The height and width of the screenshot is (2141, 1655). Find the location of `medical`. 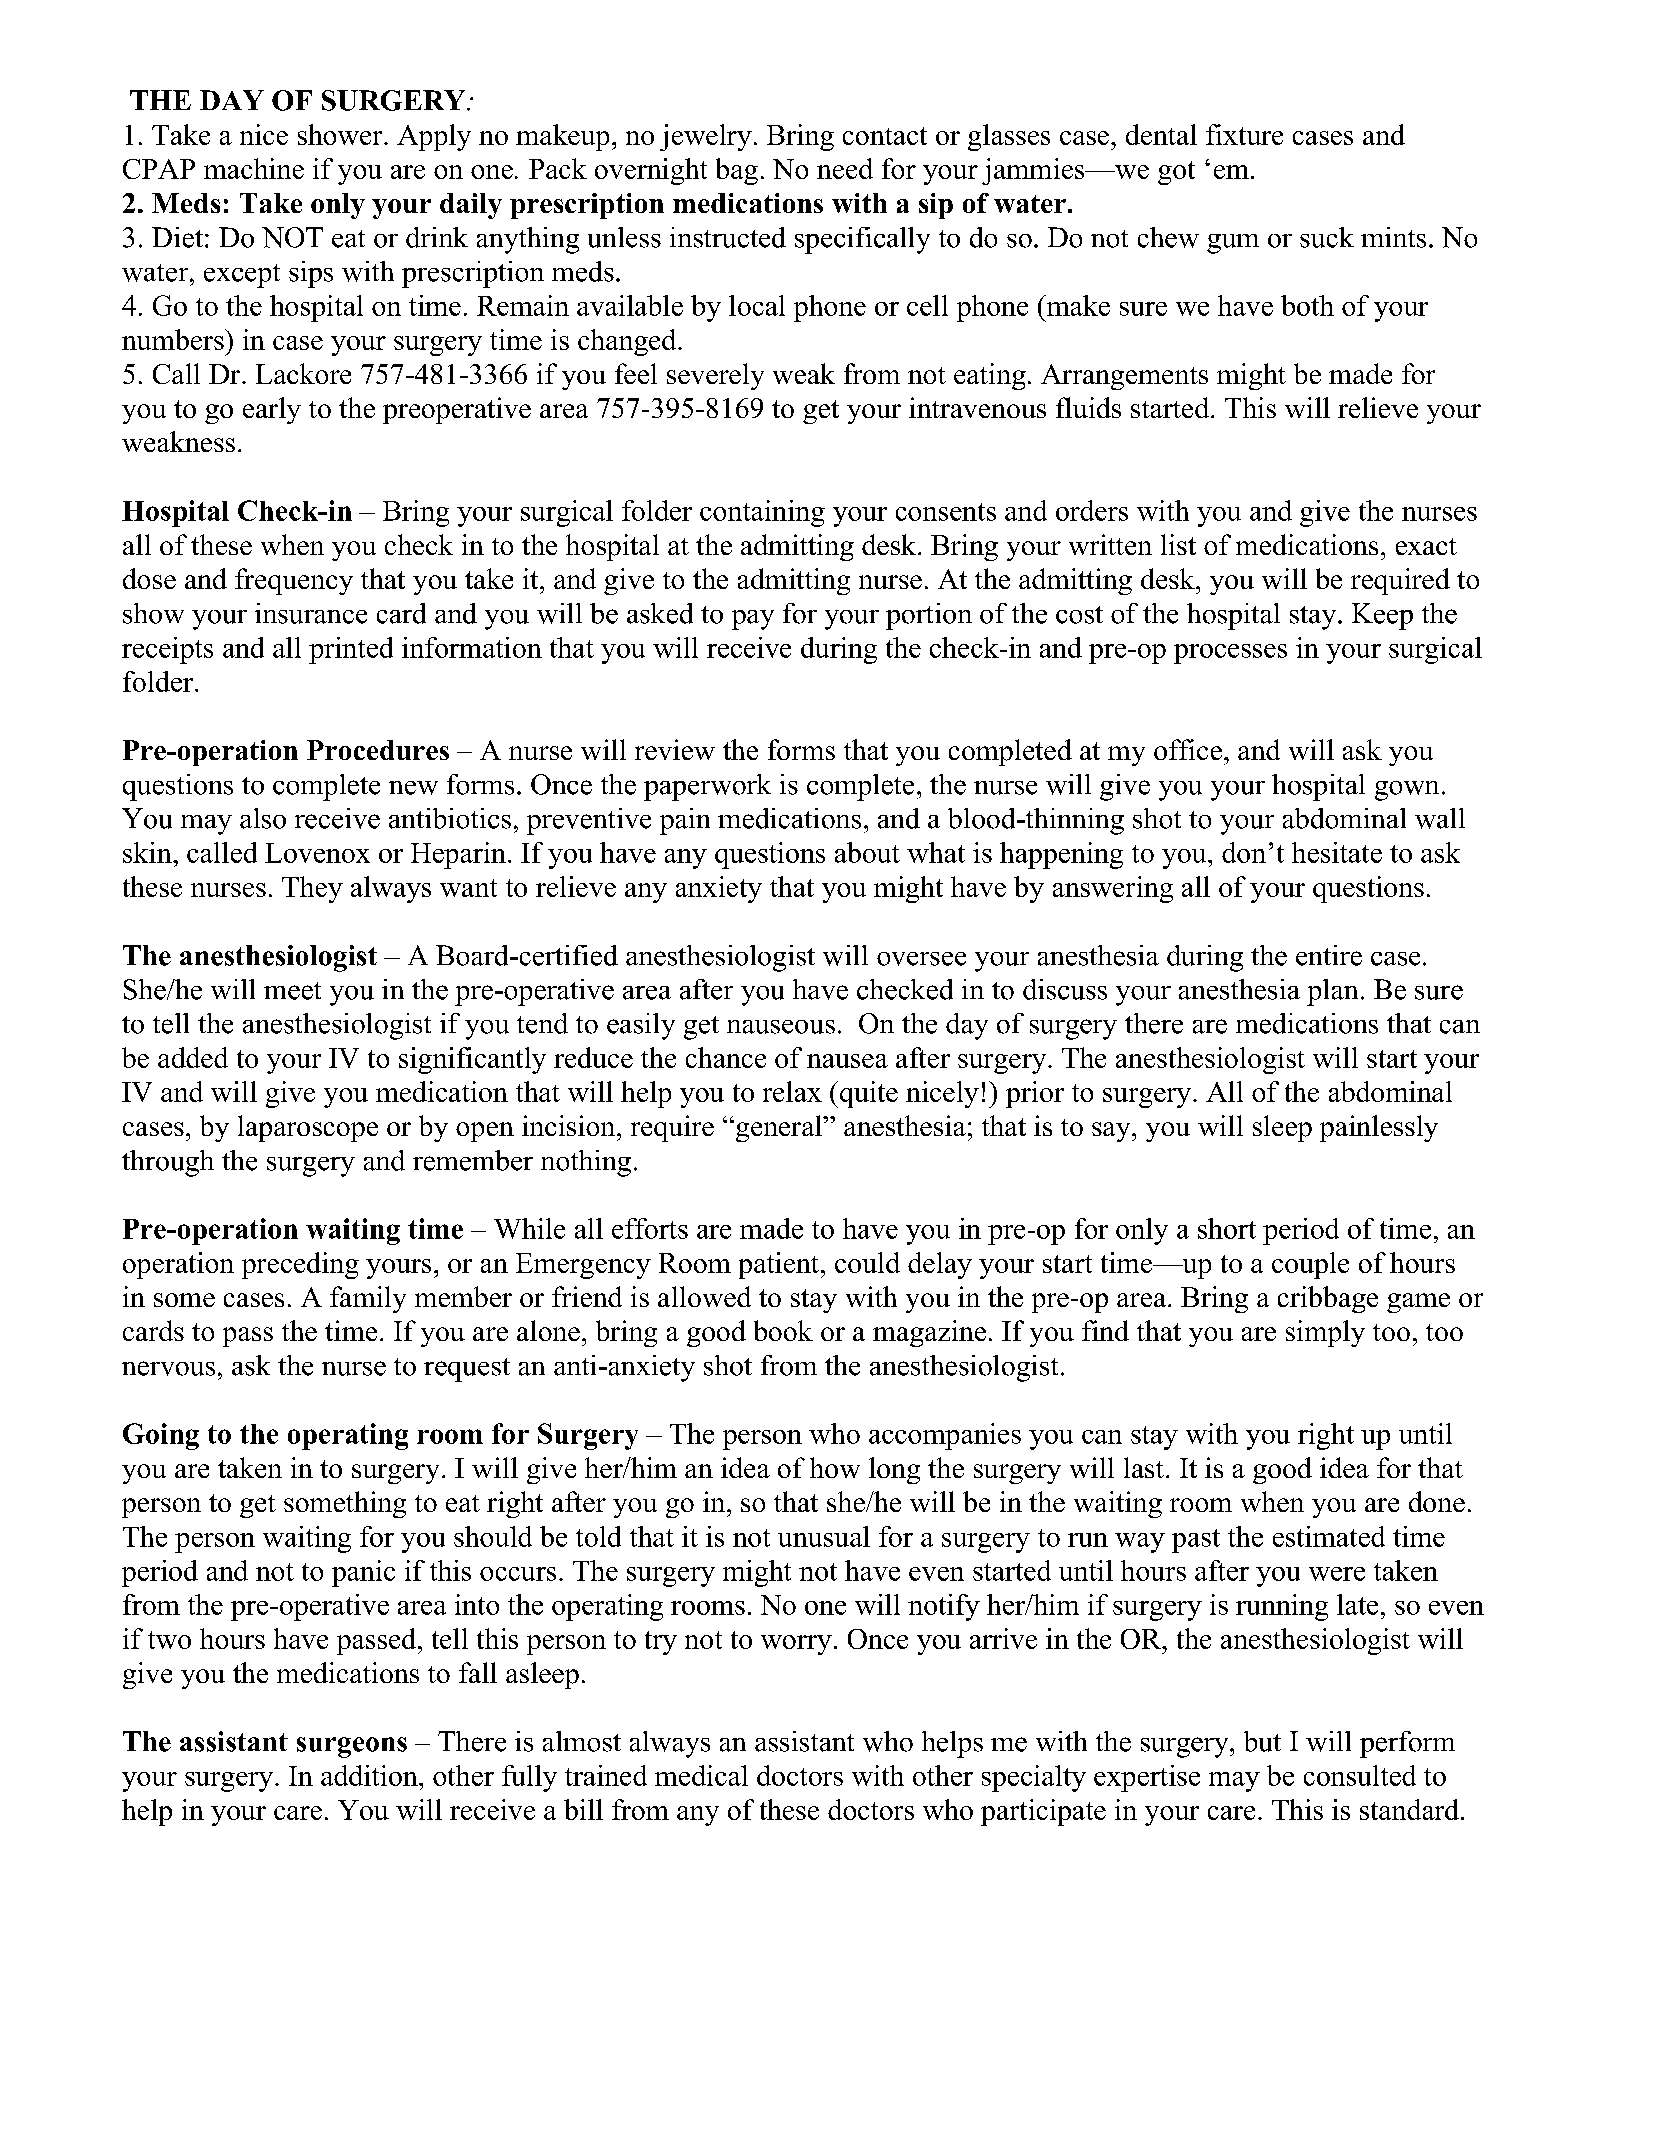

medical is located at coordinates (701, 1775).
